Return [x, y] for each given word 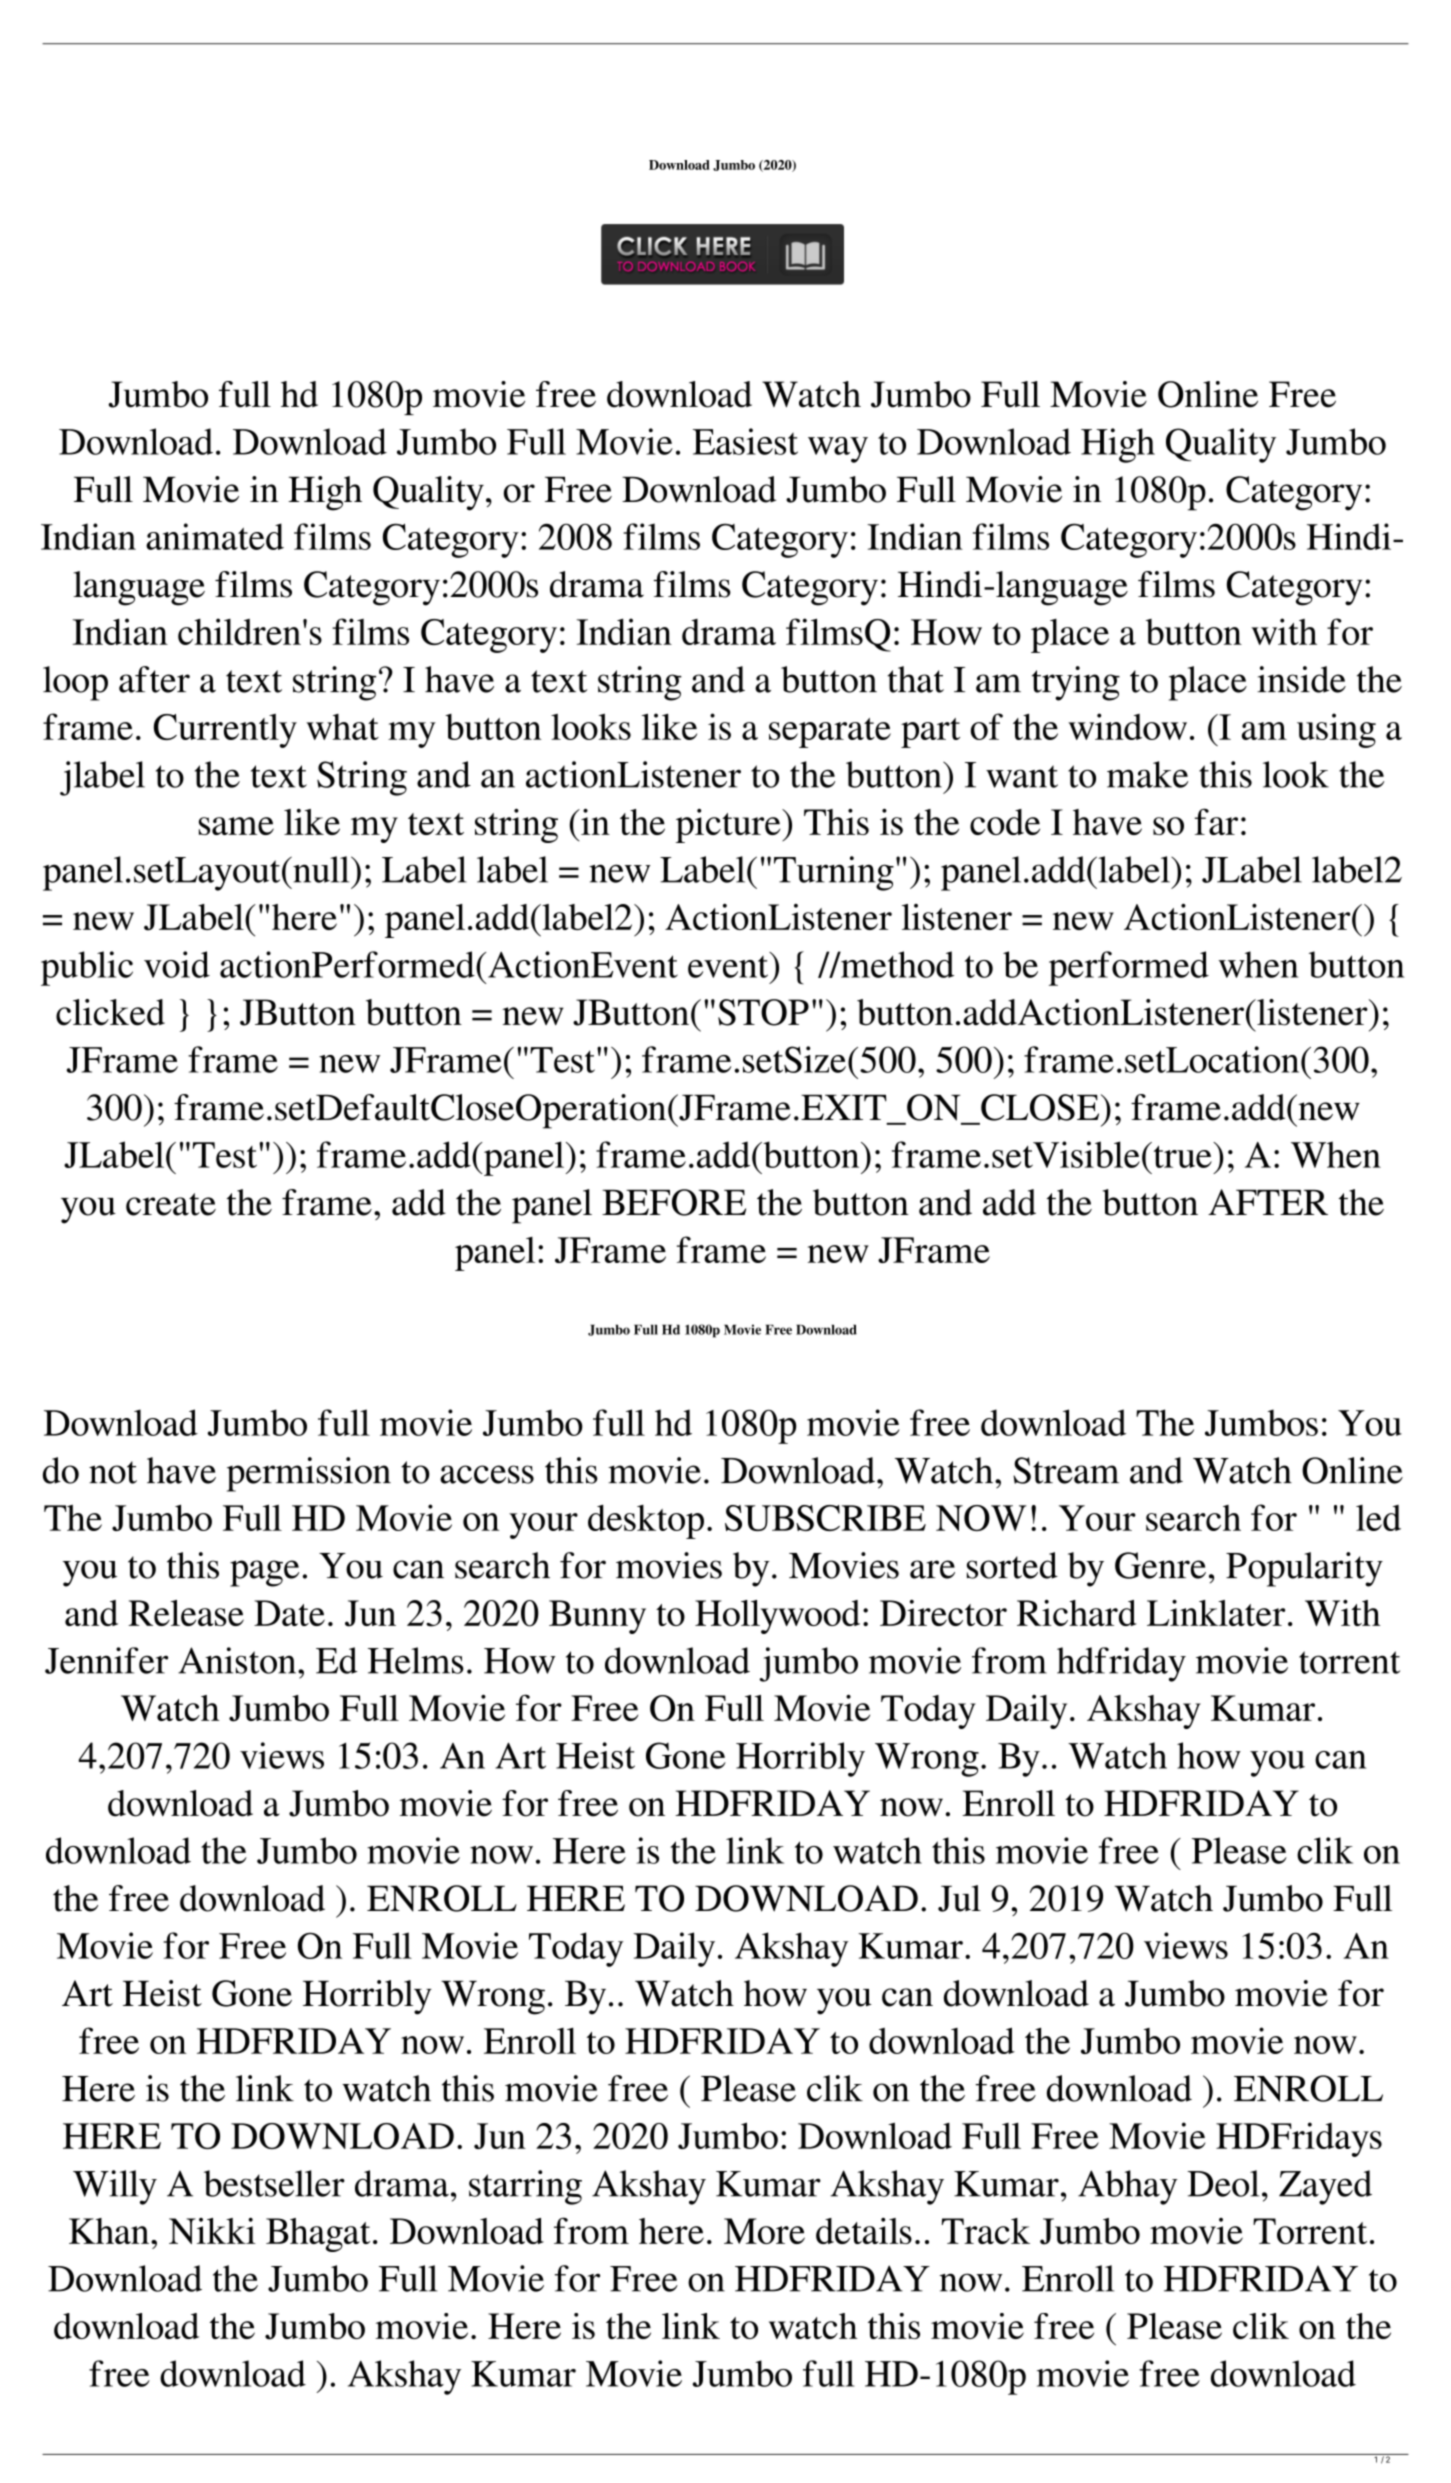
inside [1301, 679]
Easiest [745, 441]
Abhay [1128, 2187]
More [764, 2231]
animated [215, 536]
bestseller [274, 2183]
